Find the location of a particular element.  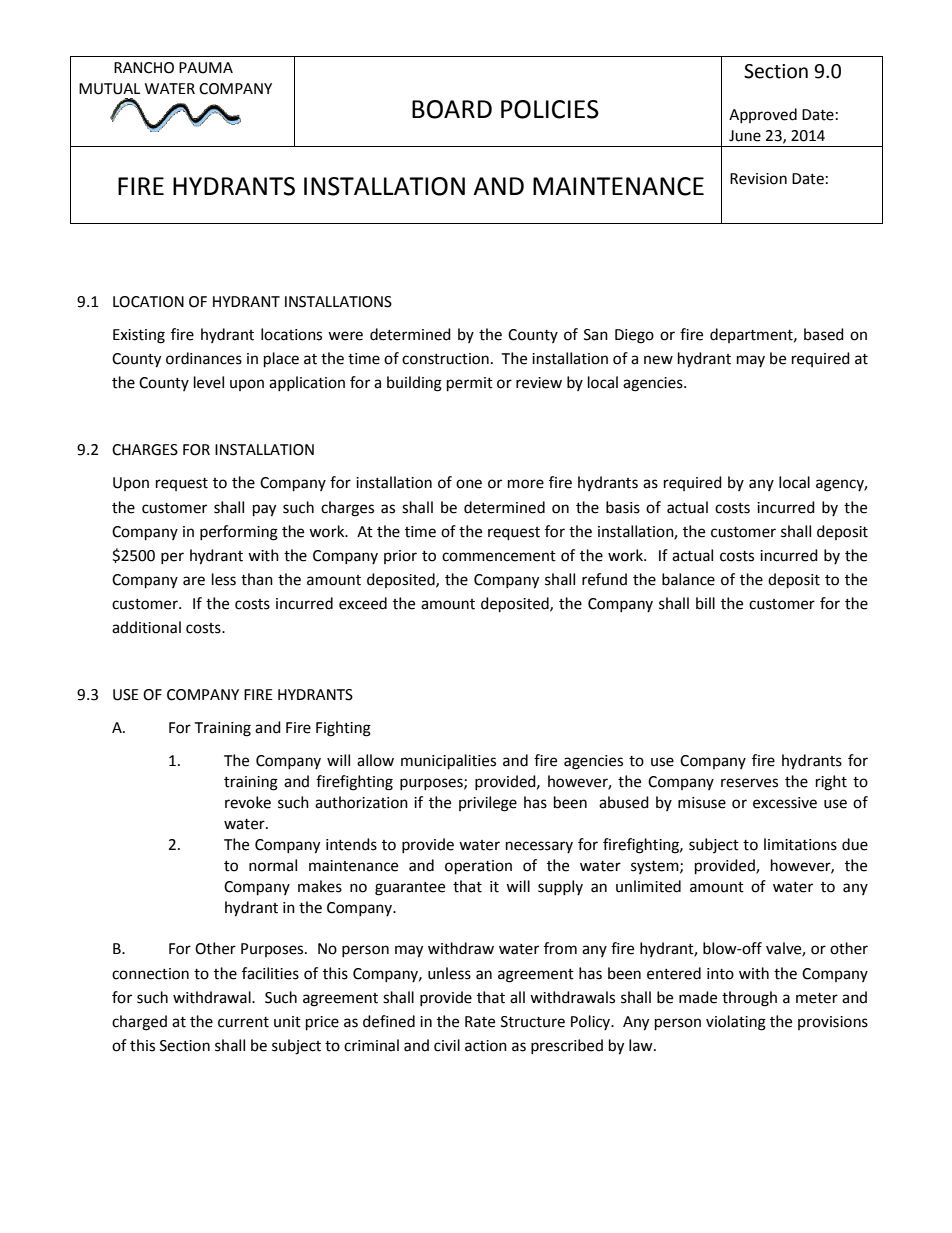

Approved is located at coordinates (763, 115).
